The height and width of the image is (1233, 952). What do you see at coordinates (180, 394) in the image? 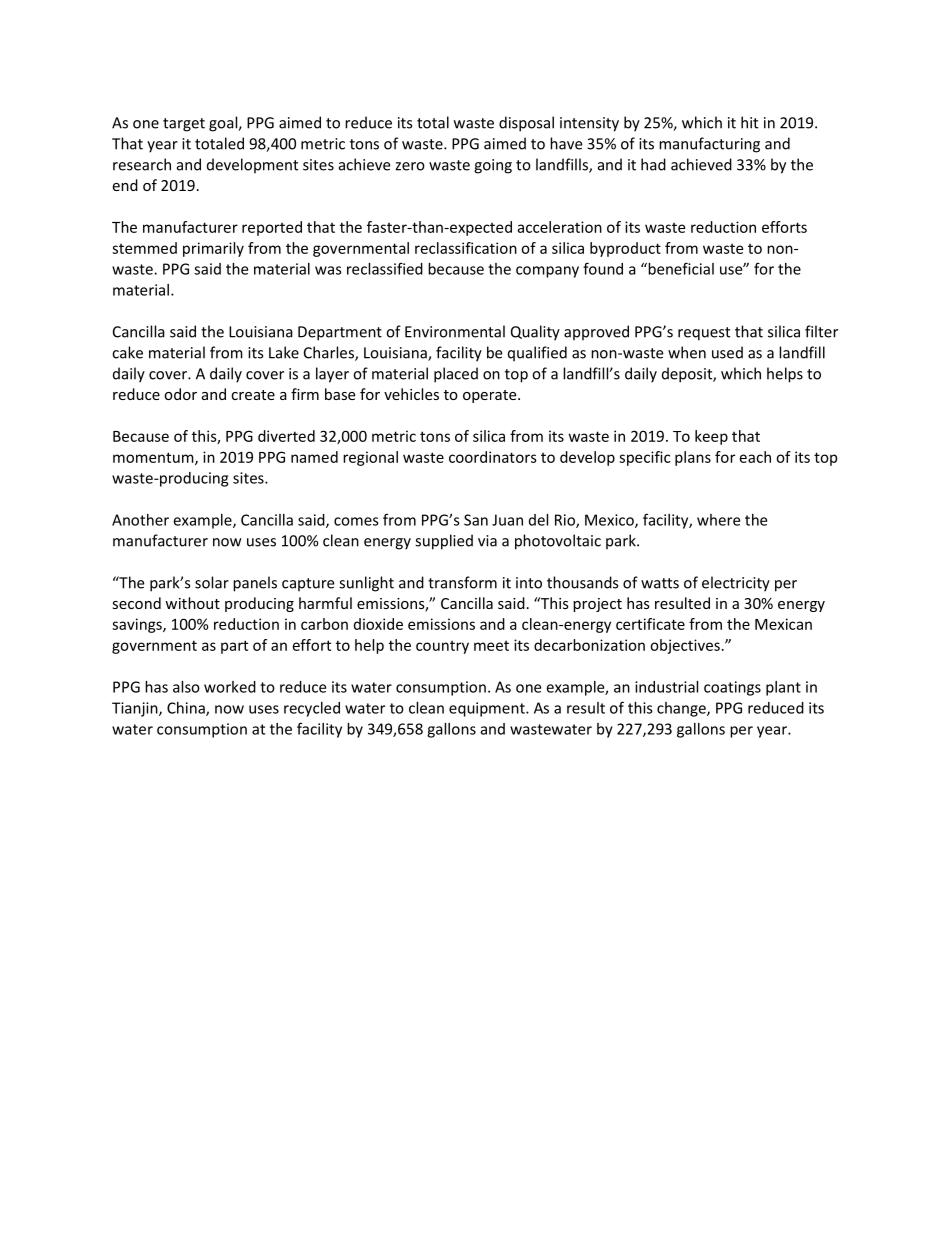
I see `odor` at bounding box center [180, 394].
